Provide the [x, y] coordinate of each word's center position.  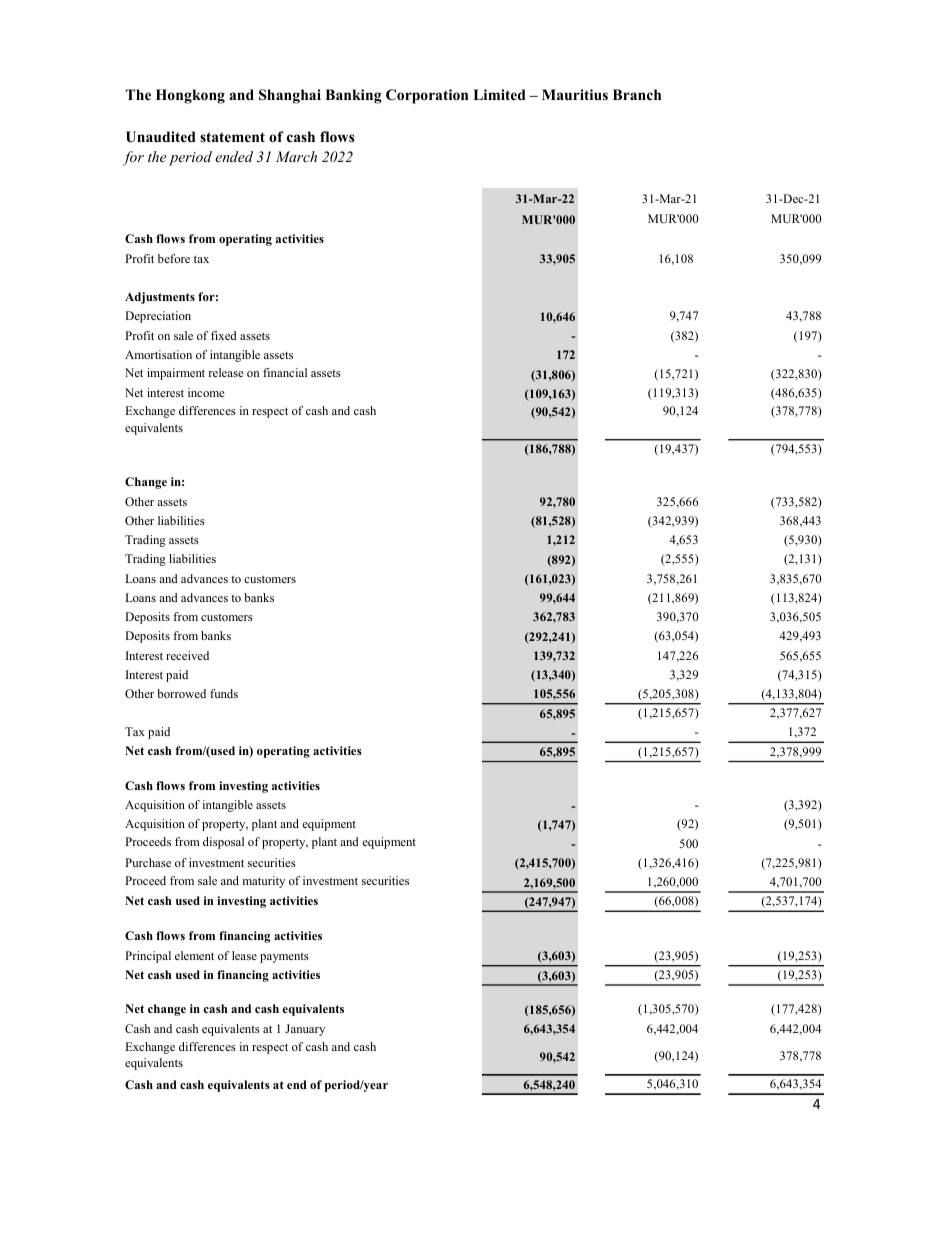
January [305, 1030]
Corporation [427, 96]
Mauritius [575, 94]
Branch [637, 94]
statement [232, 137]
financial [285, 372]
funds [224, 693]
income [206, 392]
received [187, 655]
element [194, 955]
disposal [223, 843]
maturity [263, 882]
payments [284, 957]
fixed [224, 335]
